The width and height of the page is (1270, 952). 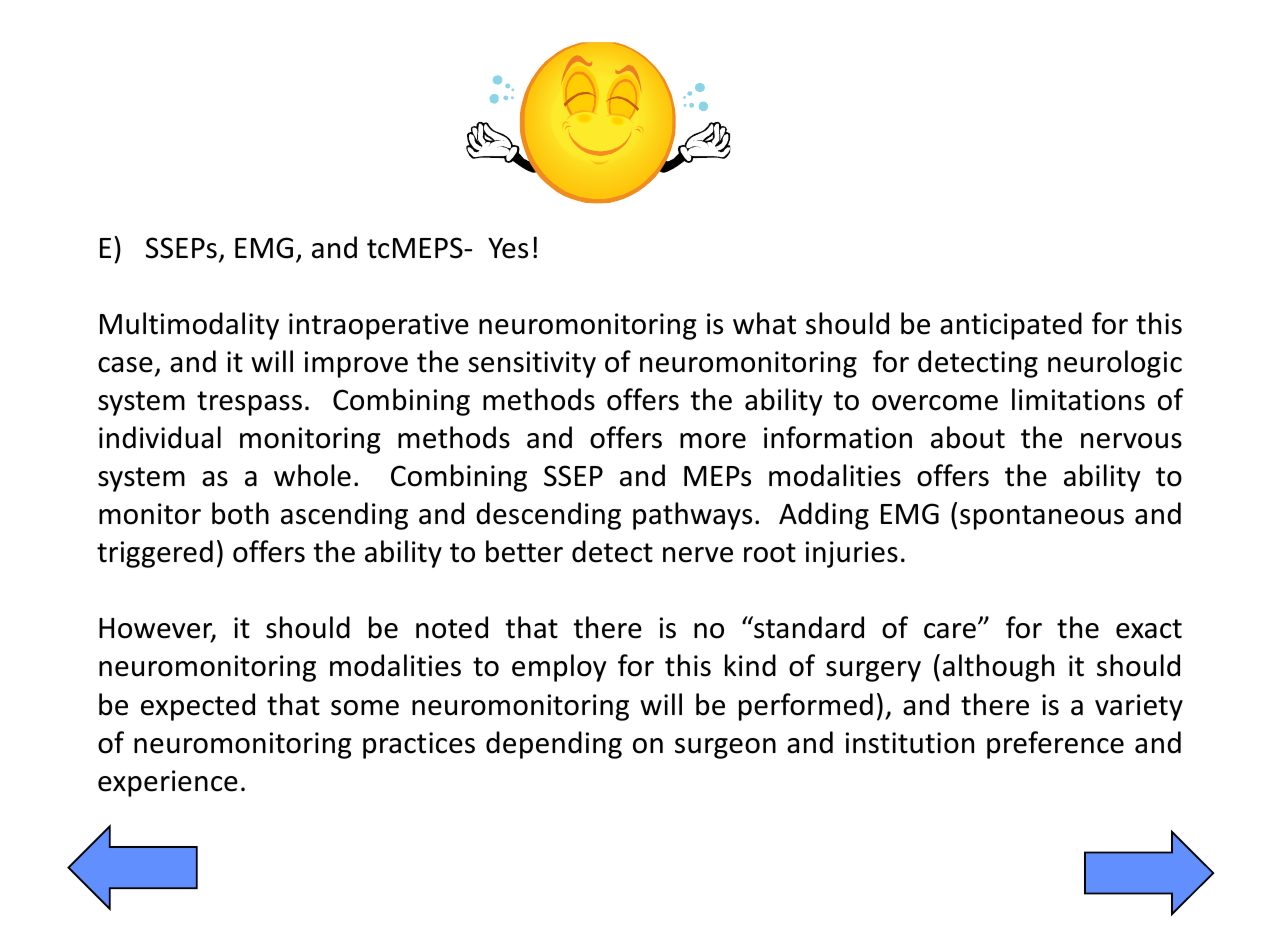 I want to click on noted, so click(x=452, y=627).
